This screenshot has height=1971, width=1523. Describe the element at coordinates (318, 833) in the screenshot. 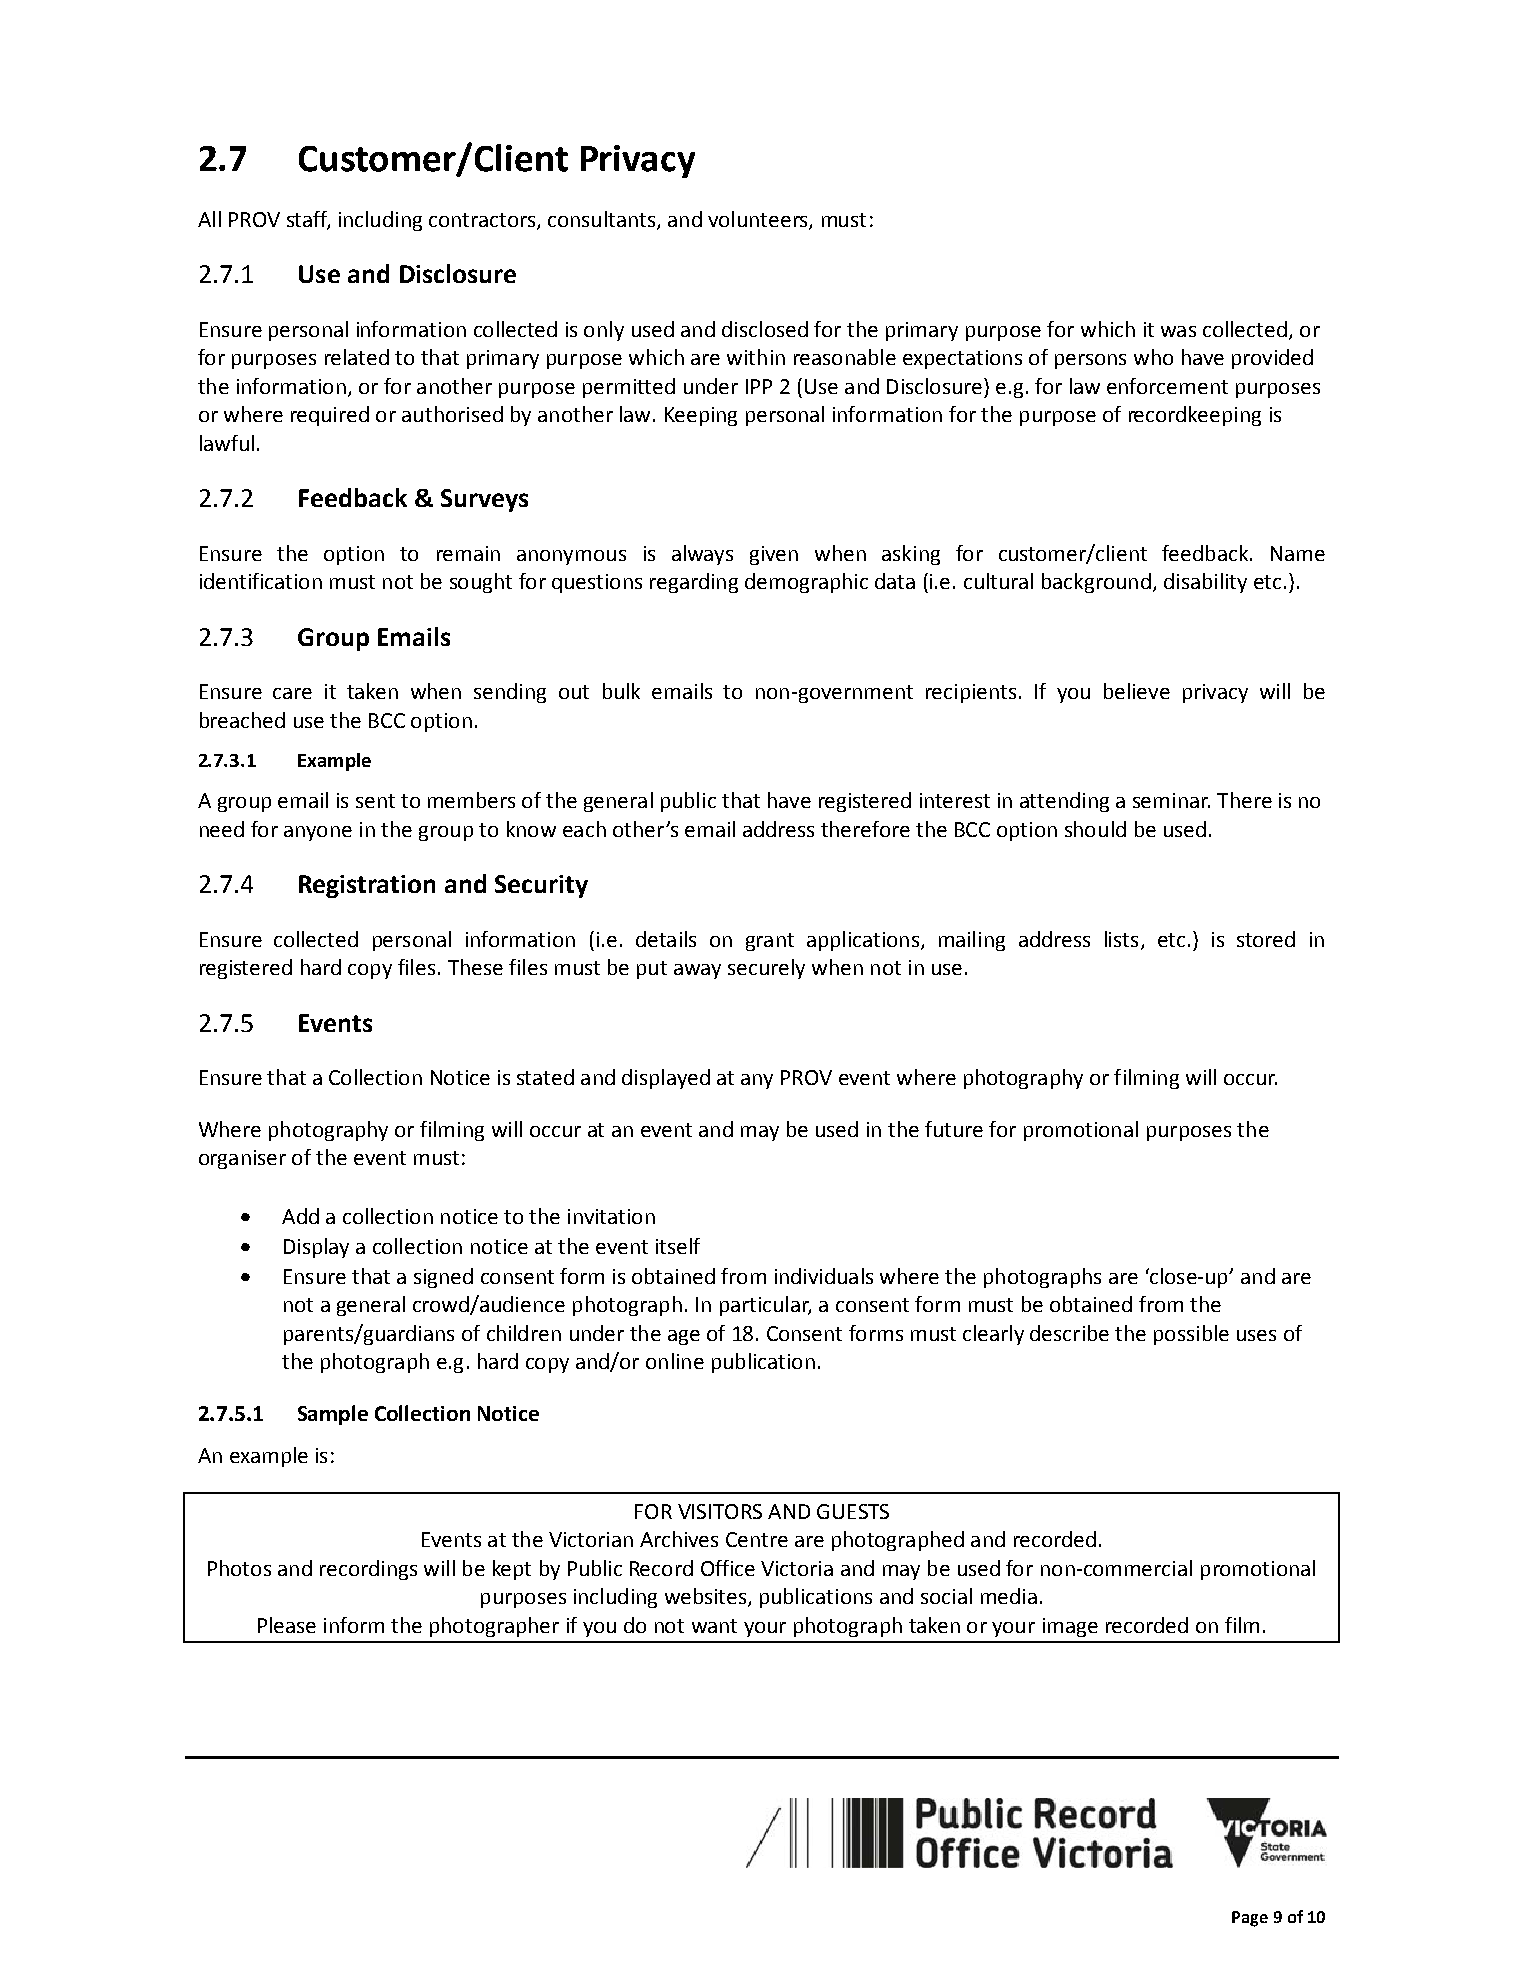

I see `anyone` at that location.
